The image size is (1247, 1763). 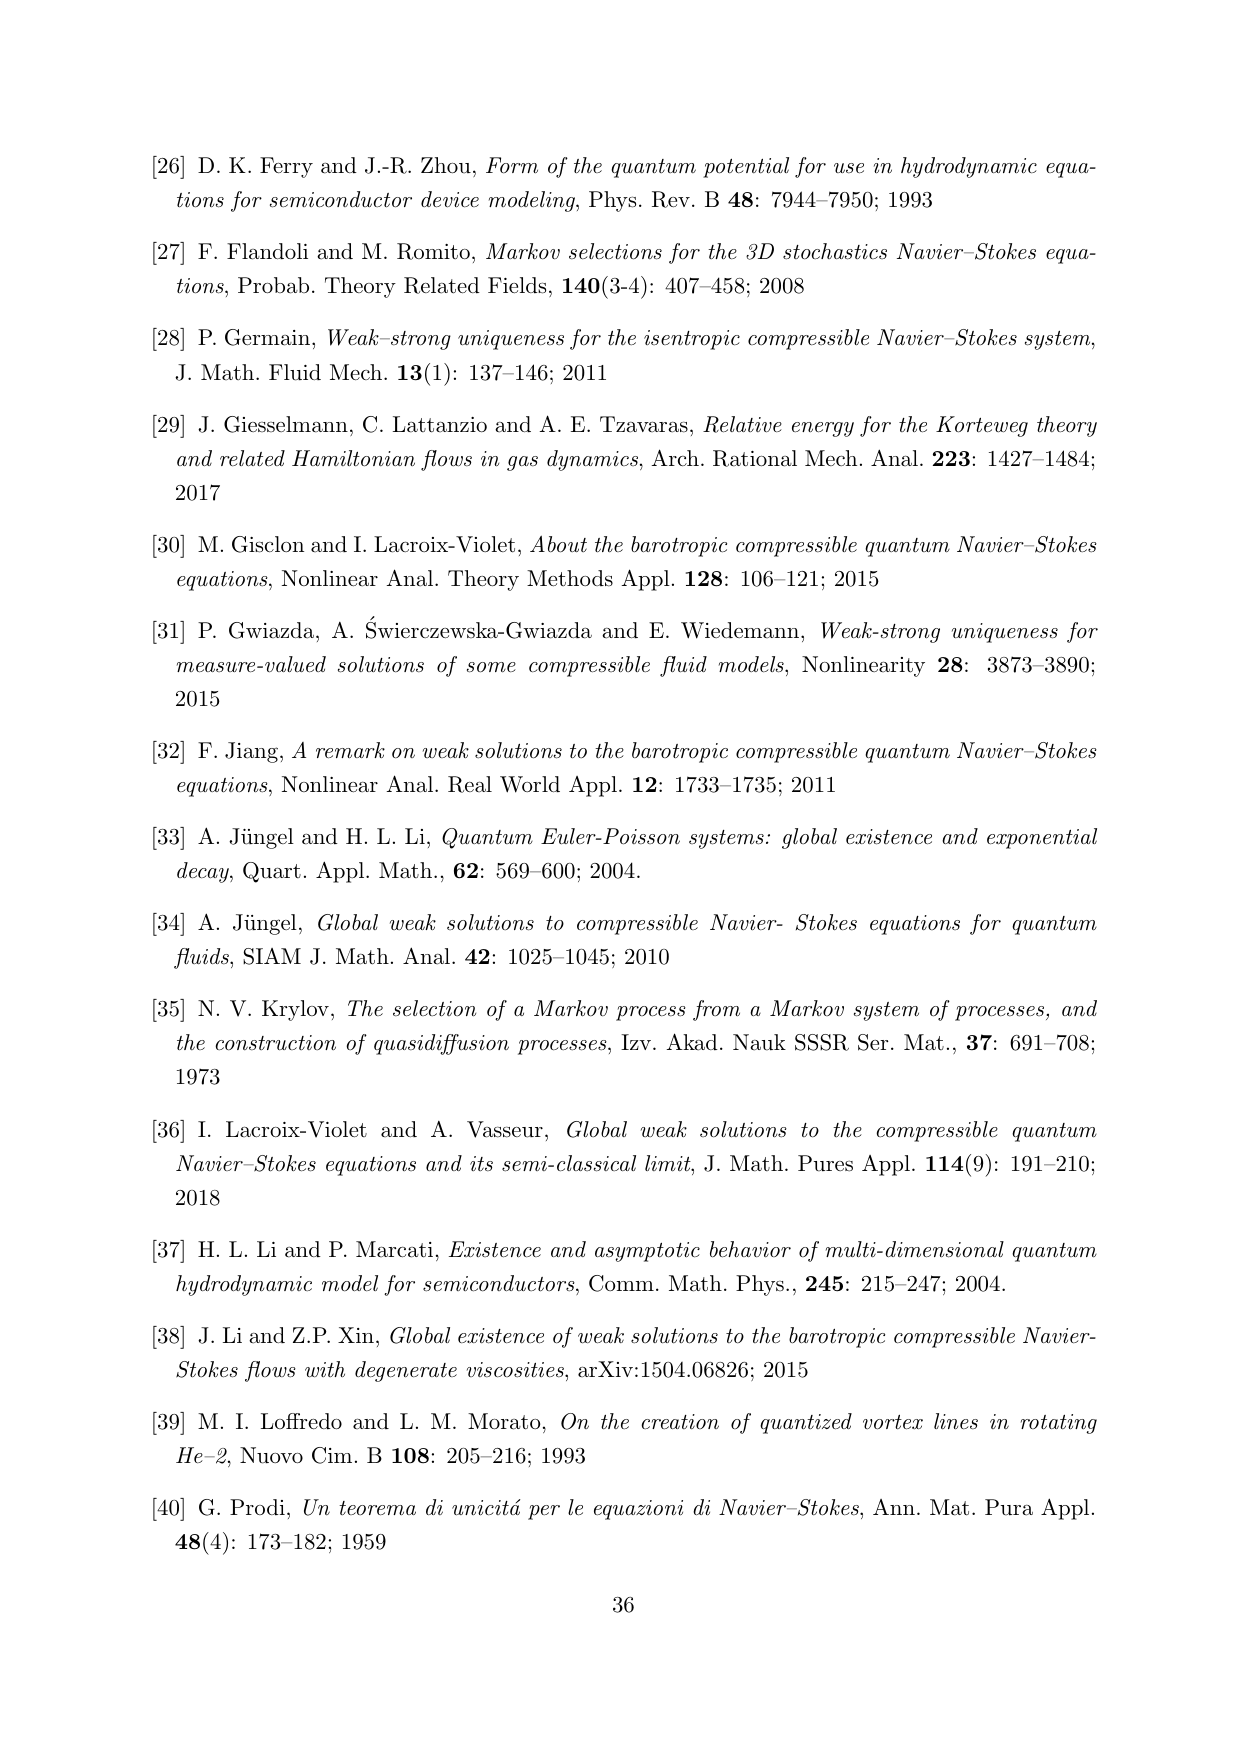 What do you see at coordinates (325, 1369) in the screenshot?
I see `with` at bounding box center [325, 1369].
